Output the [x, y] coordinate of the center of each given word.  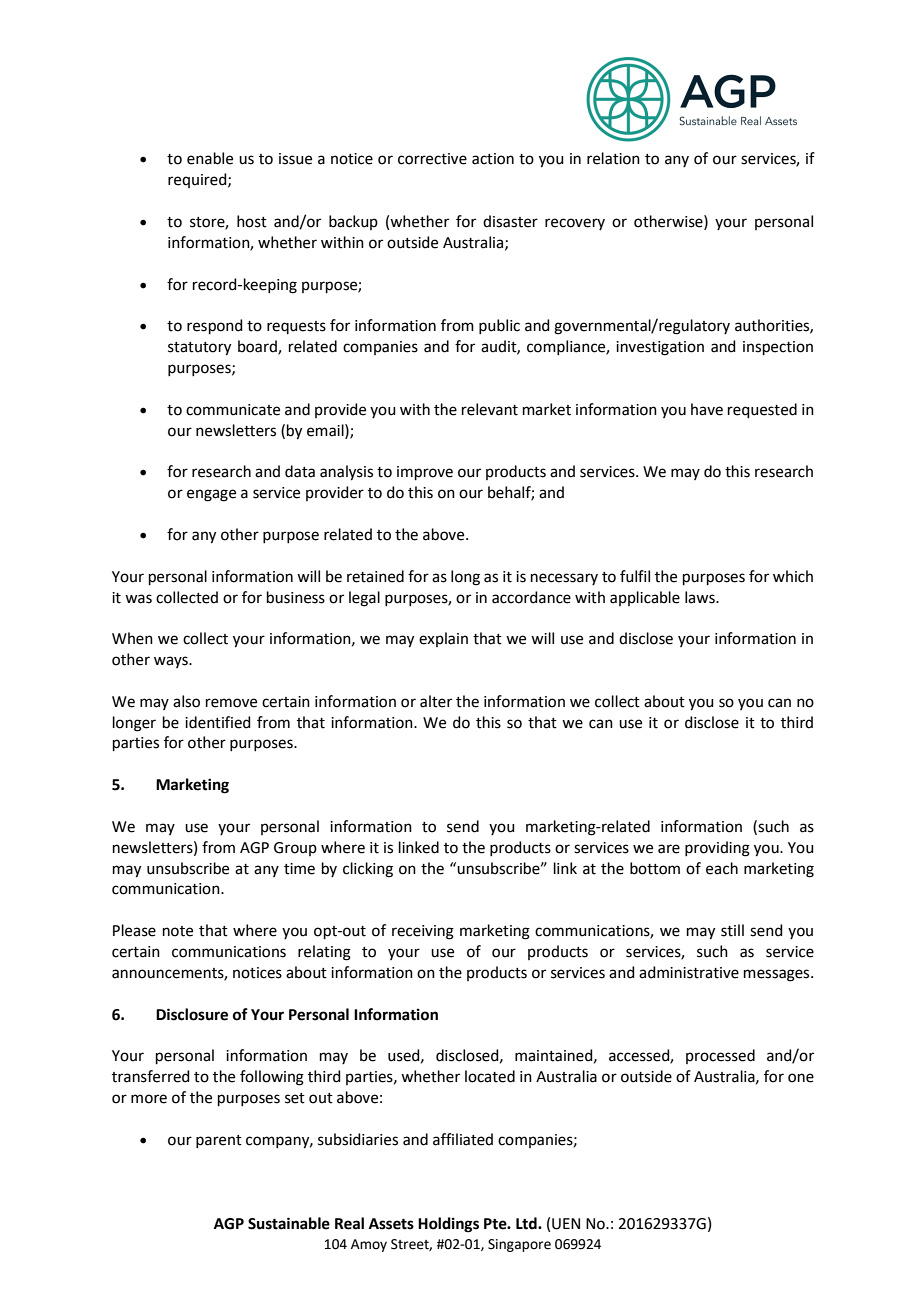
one [801, 1078]
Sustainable [289, 1223]
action [493, 159]
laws [701, 597]
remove [231, 703]
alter [436, 701]
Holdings [448, 1225]
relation [613, 158]
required [198, 180]
